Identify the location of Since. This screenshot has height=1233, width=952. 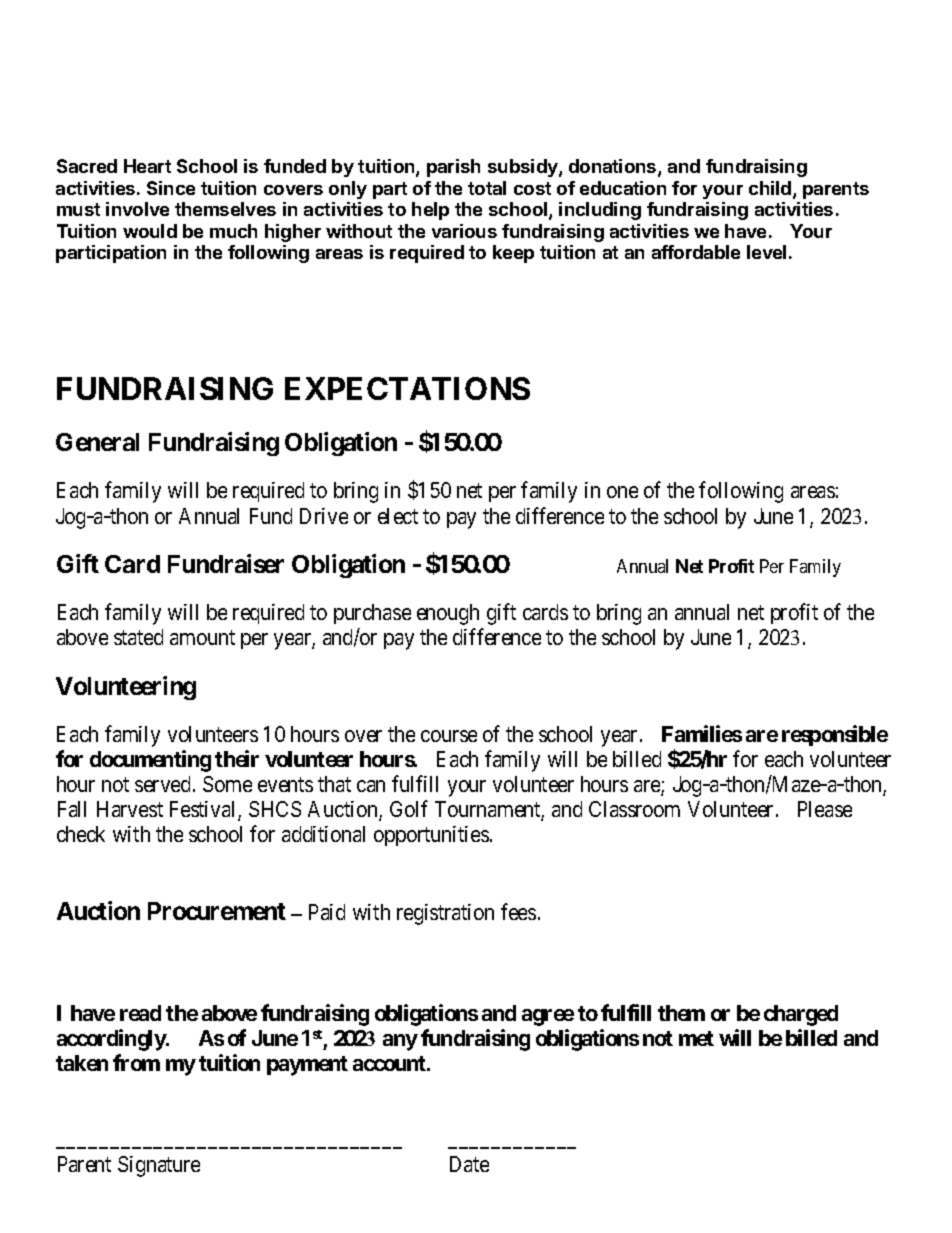
(171, 188).
